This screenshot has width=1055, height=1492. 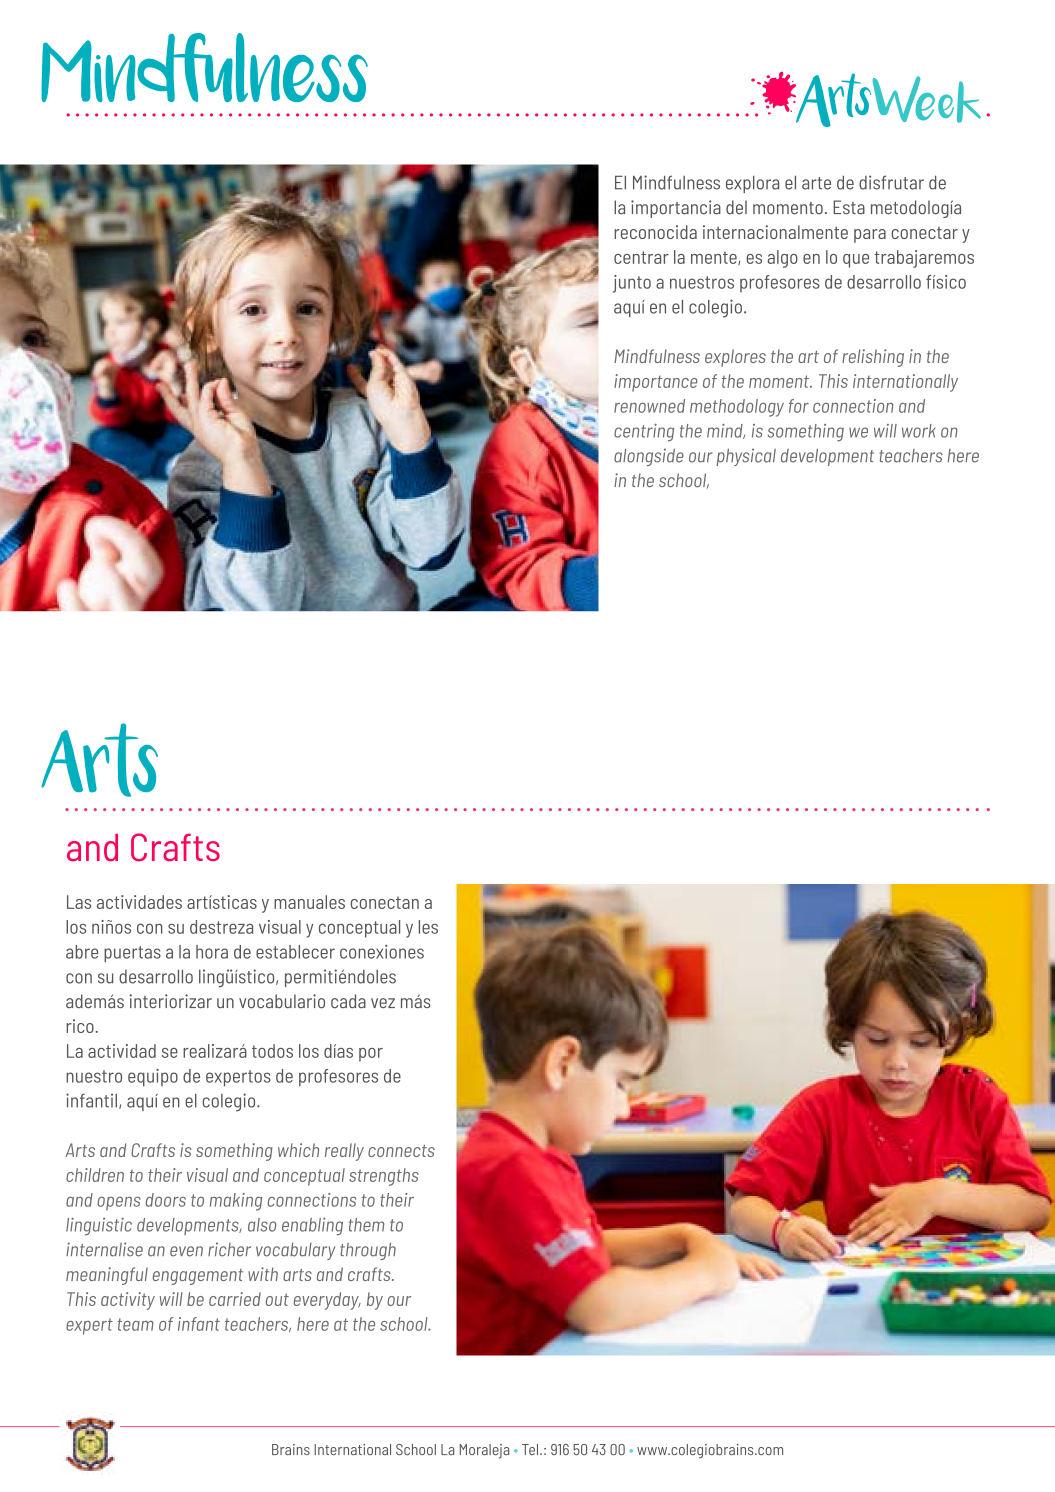 What do you see at coordinates (746, 457) in the screenshot?
I see `physical` at bounding box center [746, 457].
